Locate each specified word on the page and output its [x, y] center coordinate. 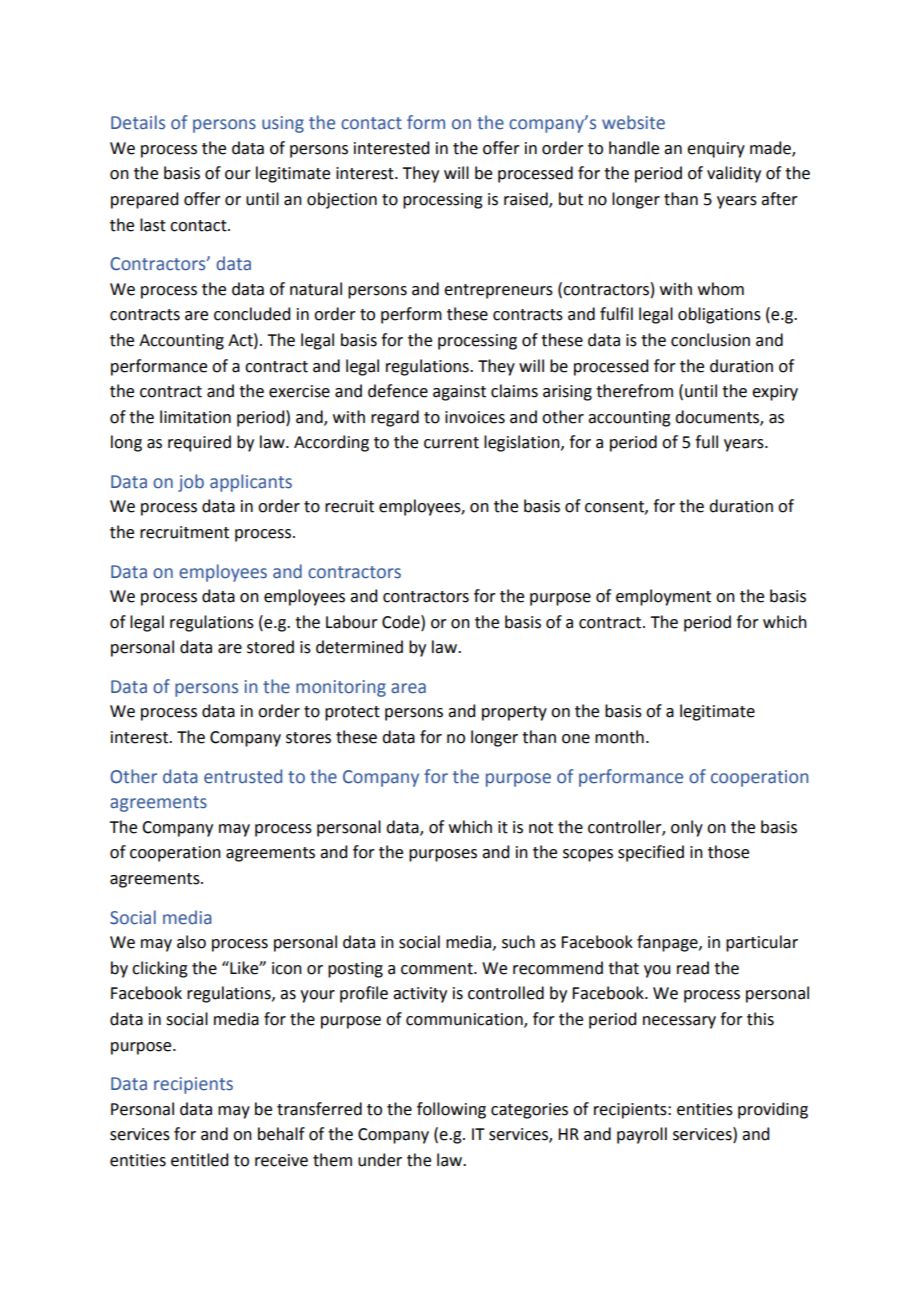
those [728, 852]
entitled [199, 1160]
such [518, 942]
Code [402, 622]
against [459, 393]
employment [663, 597]
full [706, 442]
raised [527, 200]
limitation [195, 417]
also [191, 942]
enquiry [716, 150]
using [283, 124]
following [451, 1110]
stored [270, 647]
